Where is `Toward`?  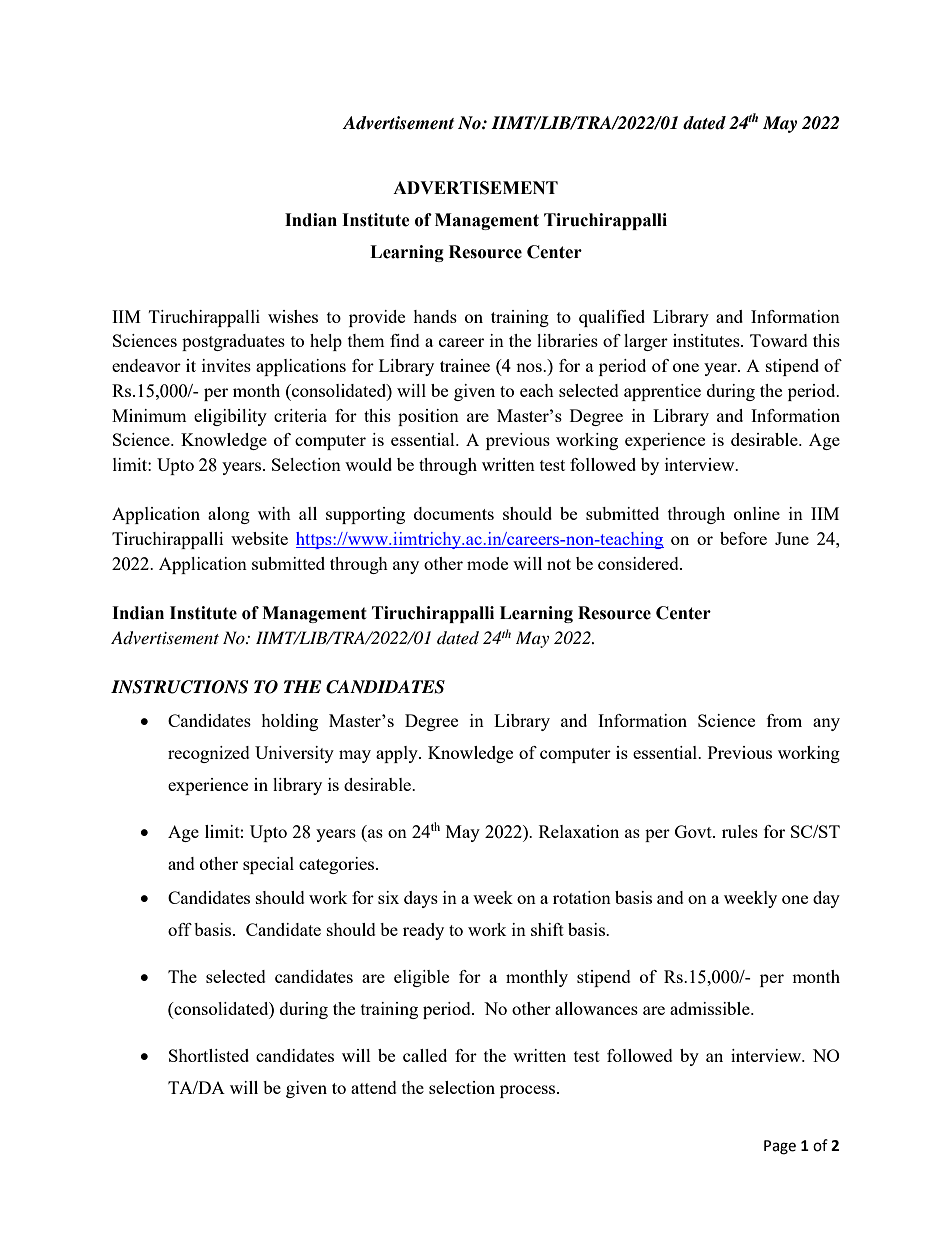
Toward is located at coordinates (779, 340).
